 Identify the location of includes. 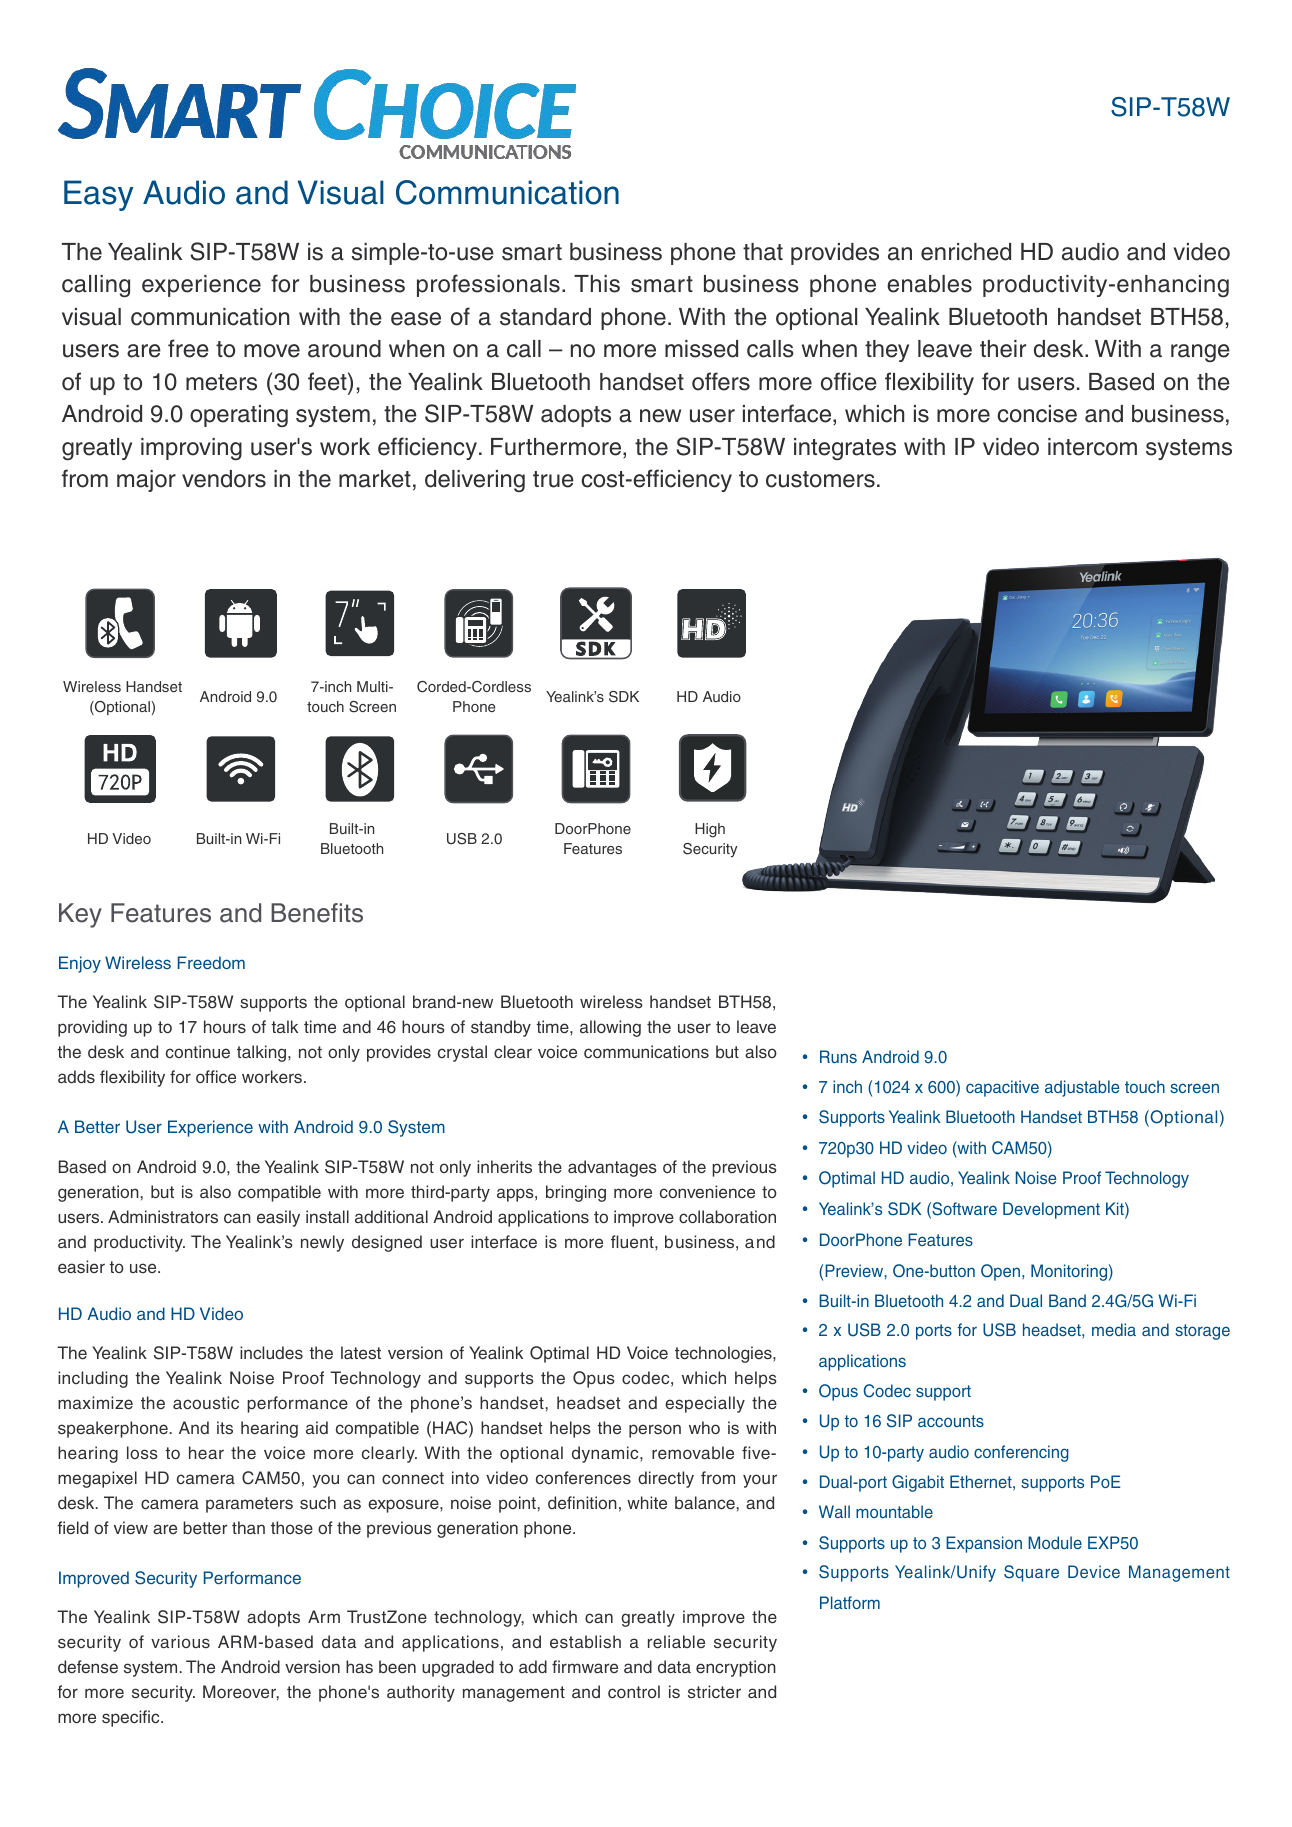
(271, 1352).
